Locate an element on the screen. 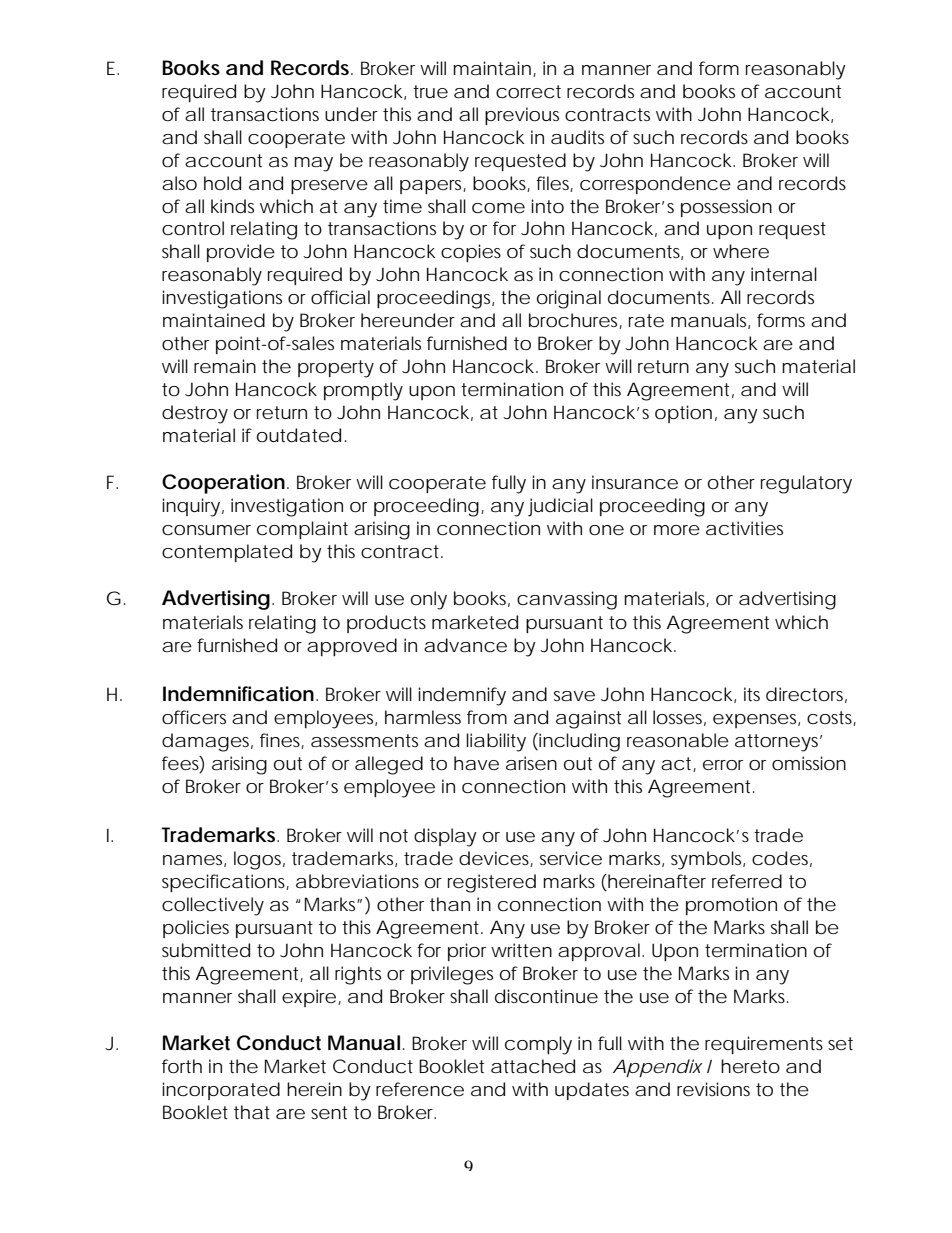 Image resolution: width=952 pixels, height=1233 pixels. that is located at coordinates (252, 1112).
